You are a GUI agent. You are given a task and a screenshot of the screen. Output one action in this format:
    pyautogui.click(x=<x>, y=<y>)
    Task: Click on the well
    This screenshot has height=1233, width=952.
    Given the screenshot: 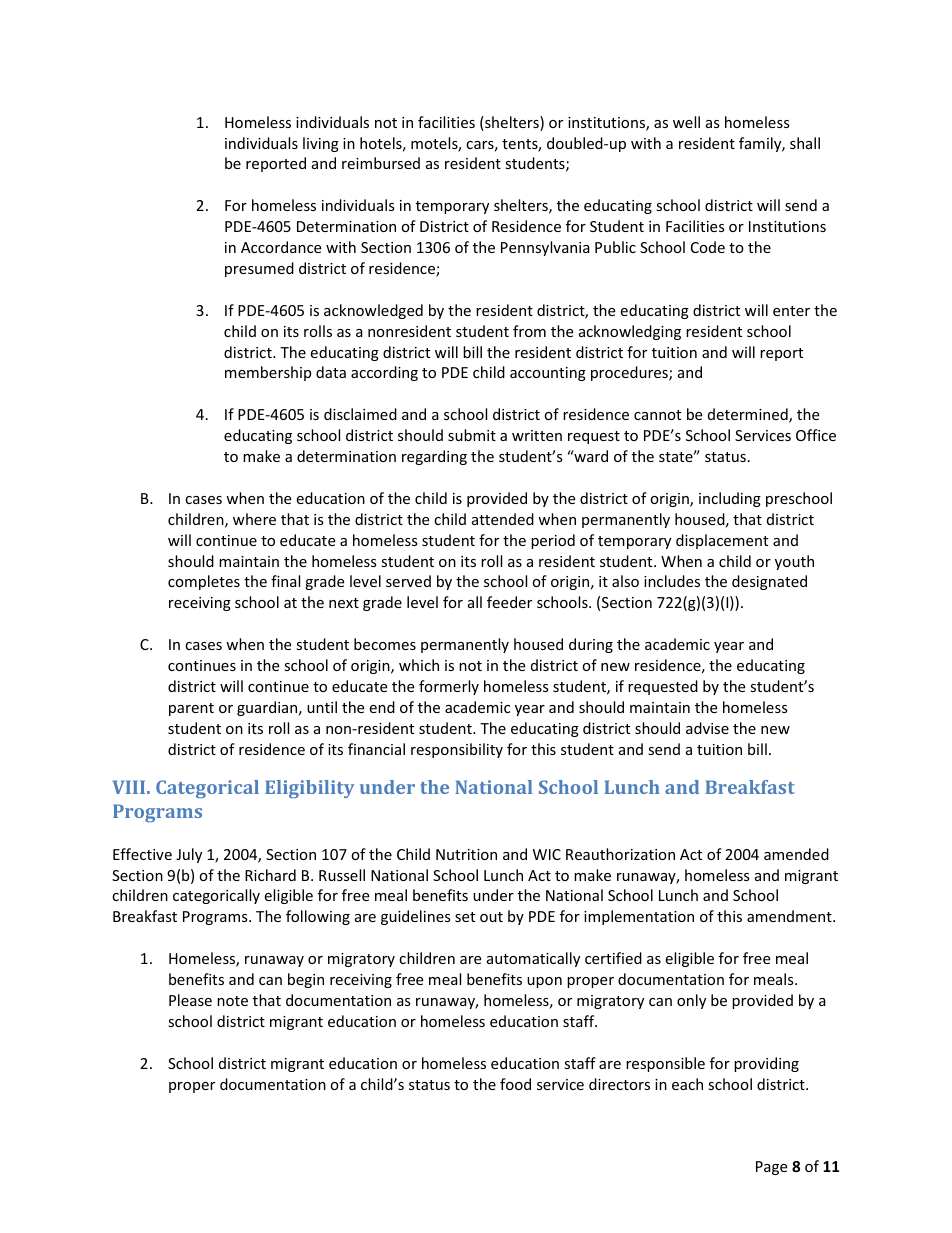 What is the action you would take?
    pyautogui.click(x=686, y=122)
